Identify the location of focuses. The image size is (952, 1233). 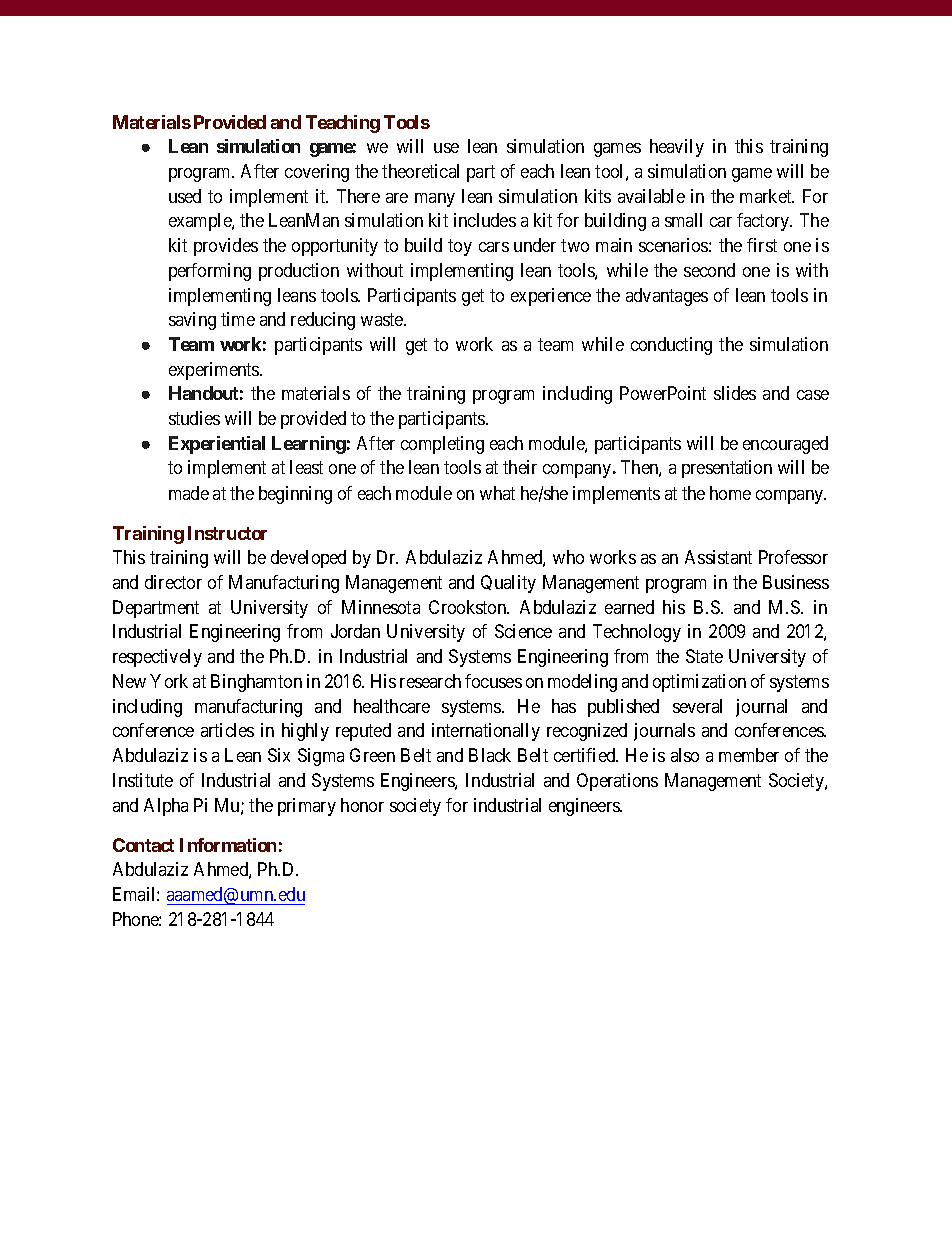
(493, 681).
